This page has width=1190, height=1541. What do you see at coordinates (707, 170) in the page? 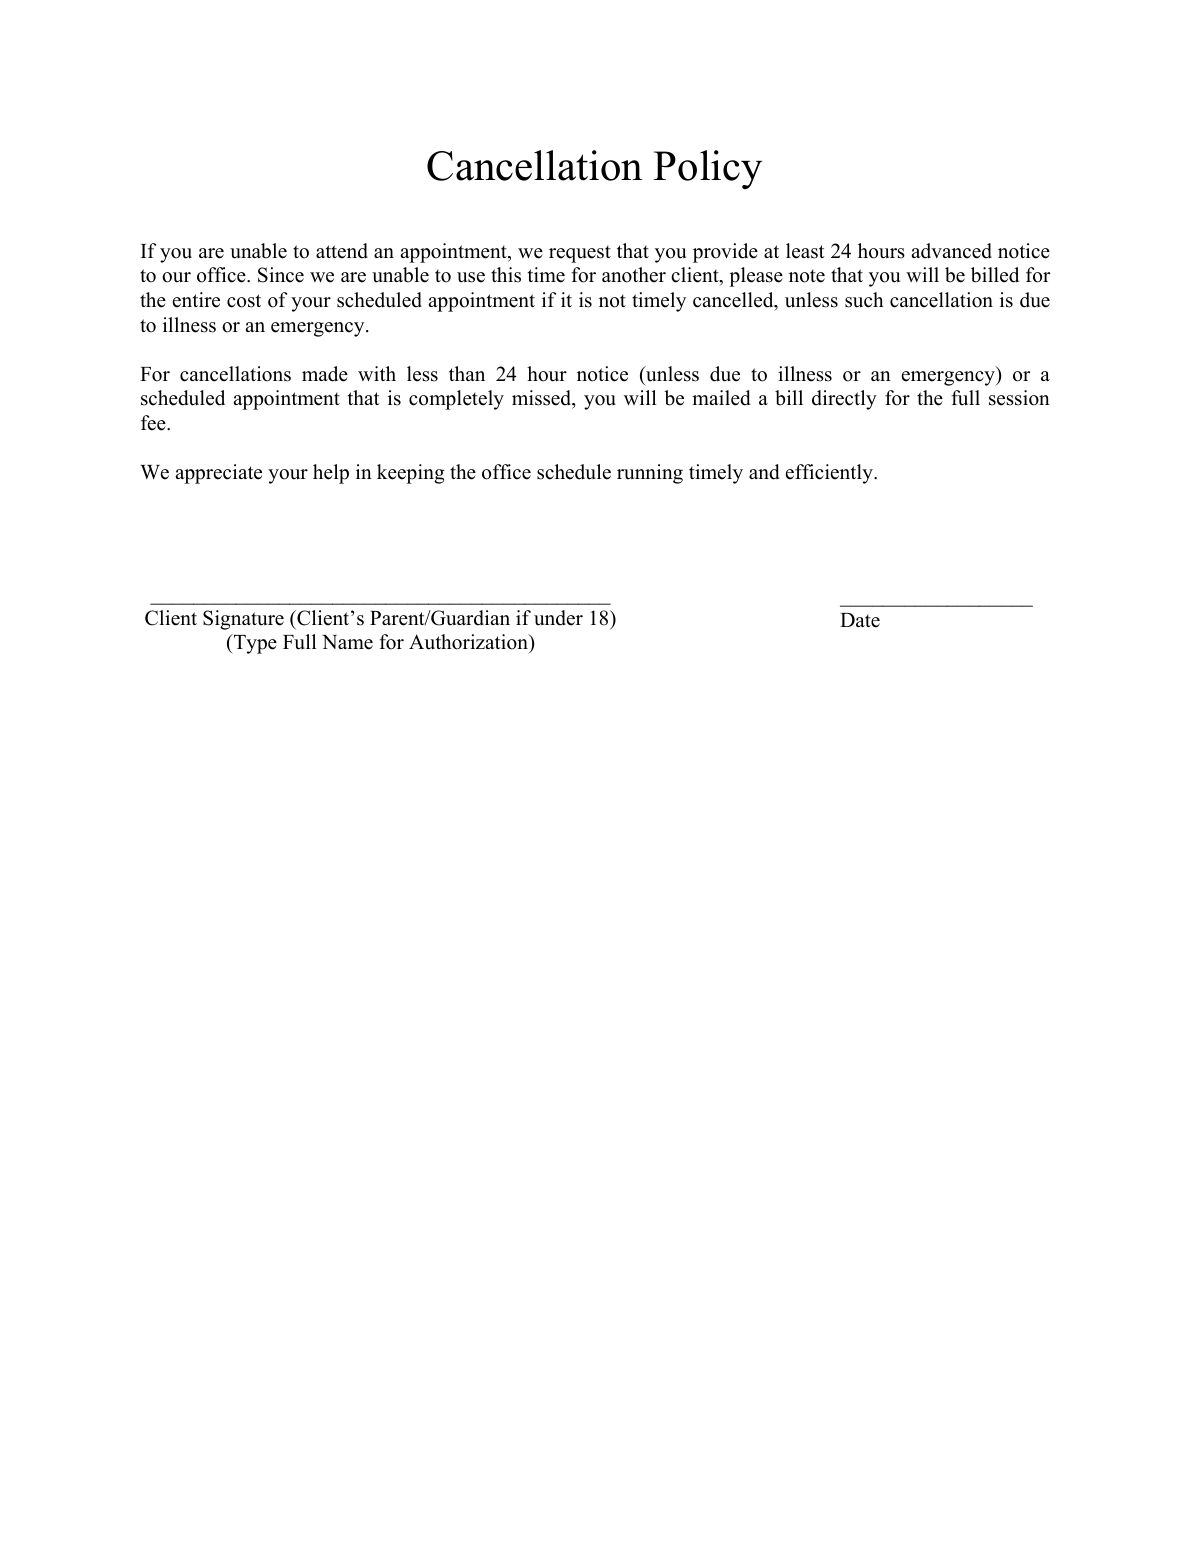
I see `Policy` at bounding box center [707, 170].
